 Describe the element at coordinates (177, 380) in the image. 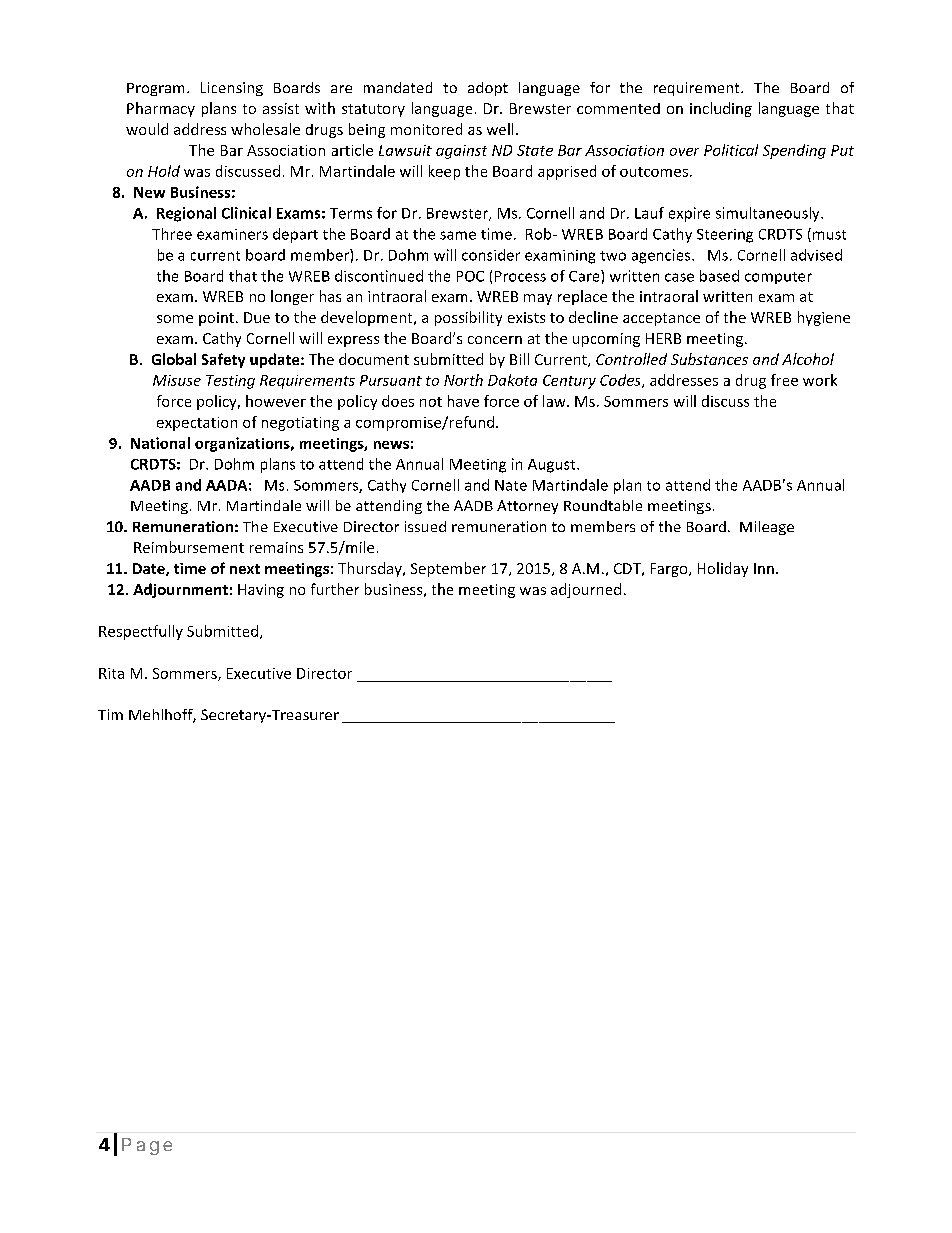

I see `Misuse` at that location.
